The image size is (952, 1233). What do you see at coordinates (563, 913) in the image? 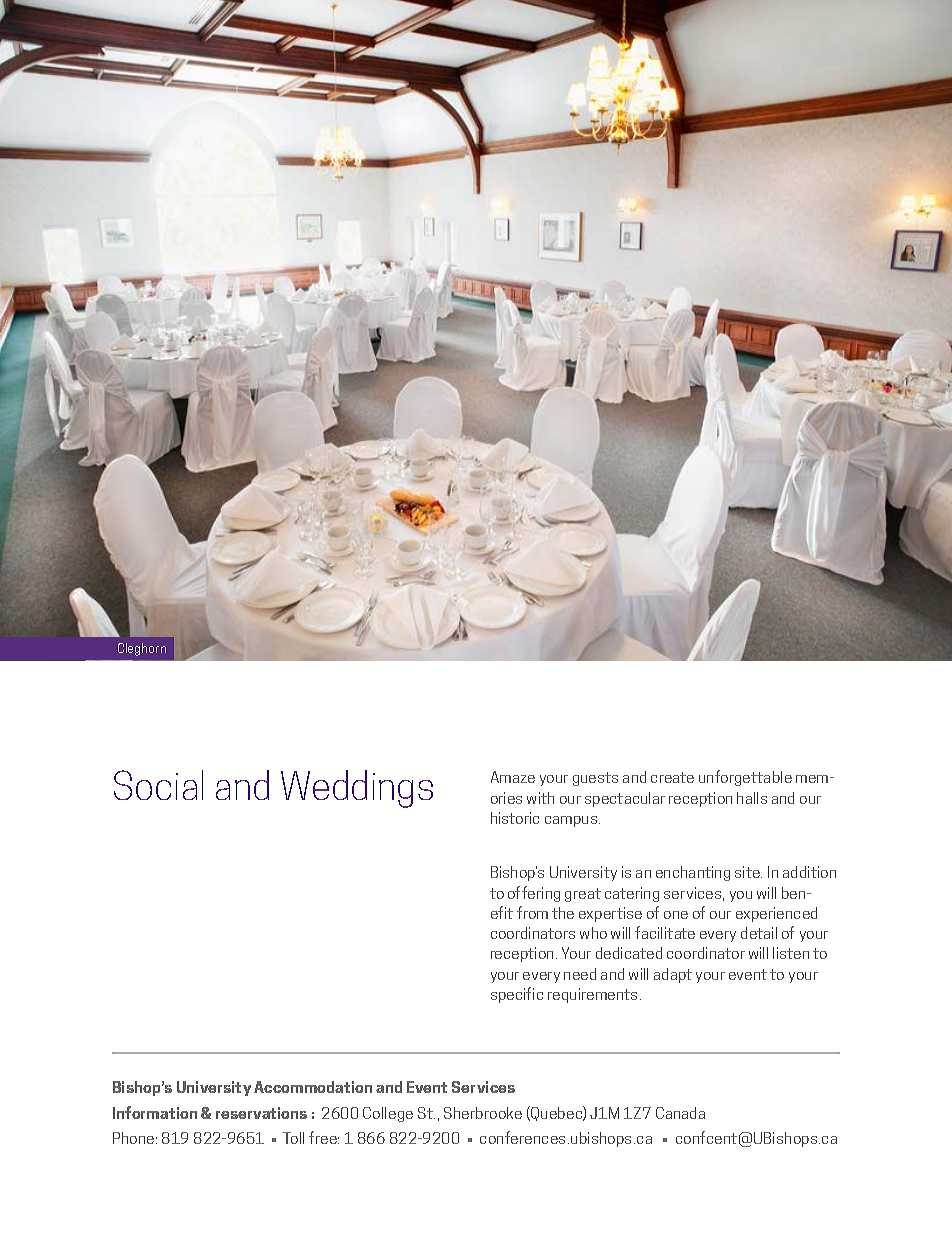
I see `the` at bounding box center [563, 913].
